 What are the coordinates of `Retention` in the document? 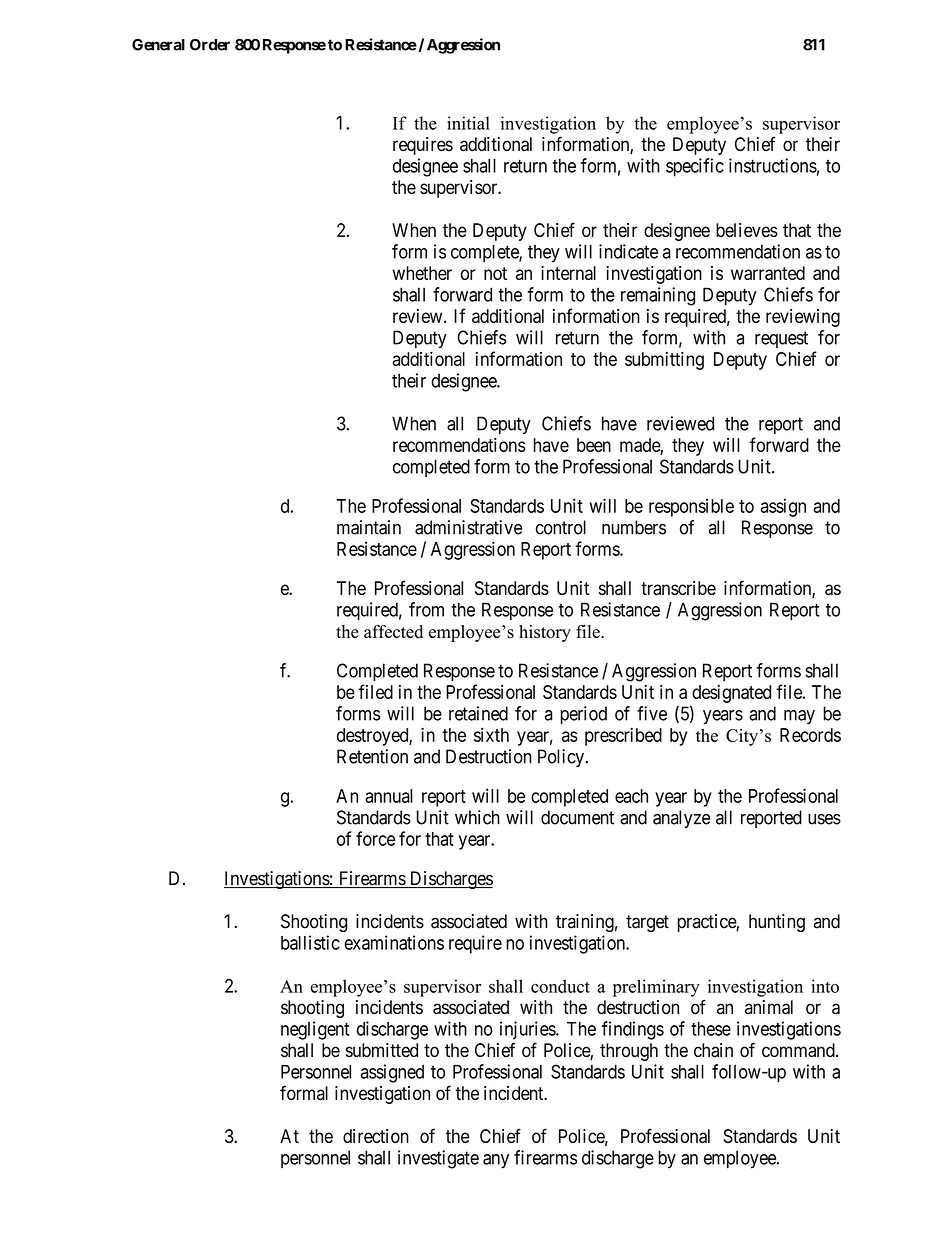 It's located at (372, 756).
